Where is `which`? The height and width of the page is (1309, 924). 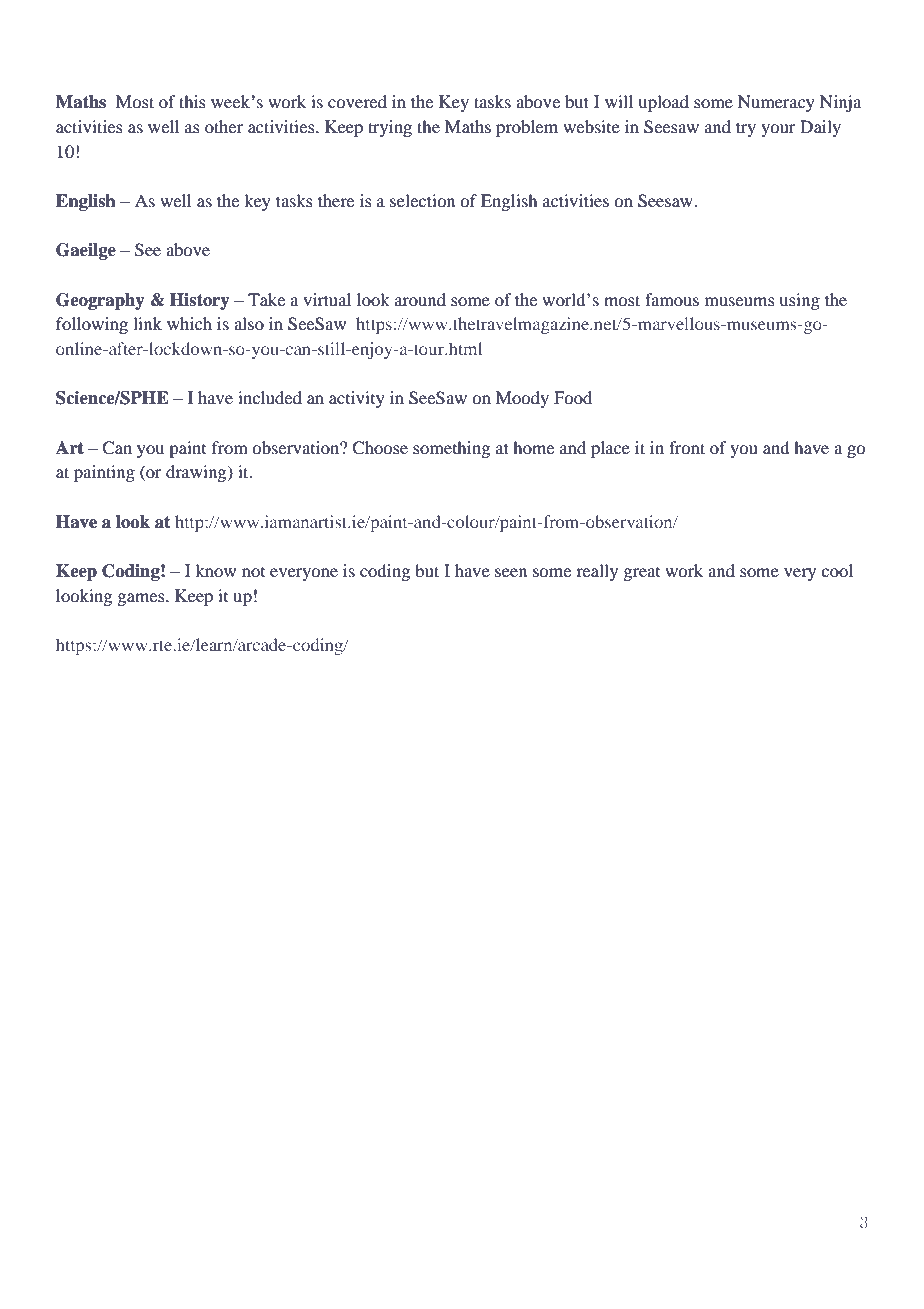 which is located at coordinates (189, 323).
